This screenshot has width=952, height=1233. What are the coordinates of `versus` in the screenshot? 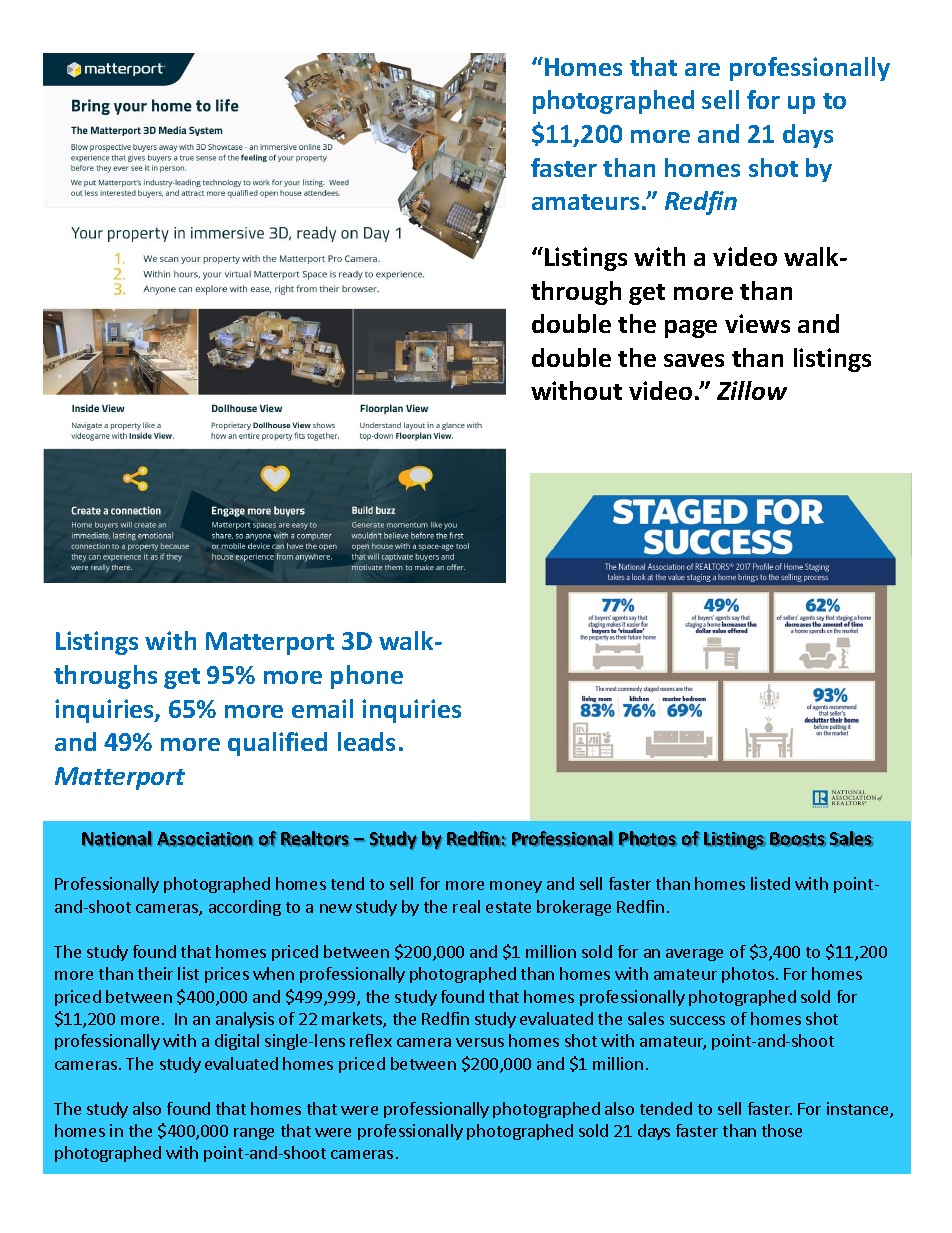 It's located at (480, 1042).
